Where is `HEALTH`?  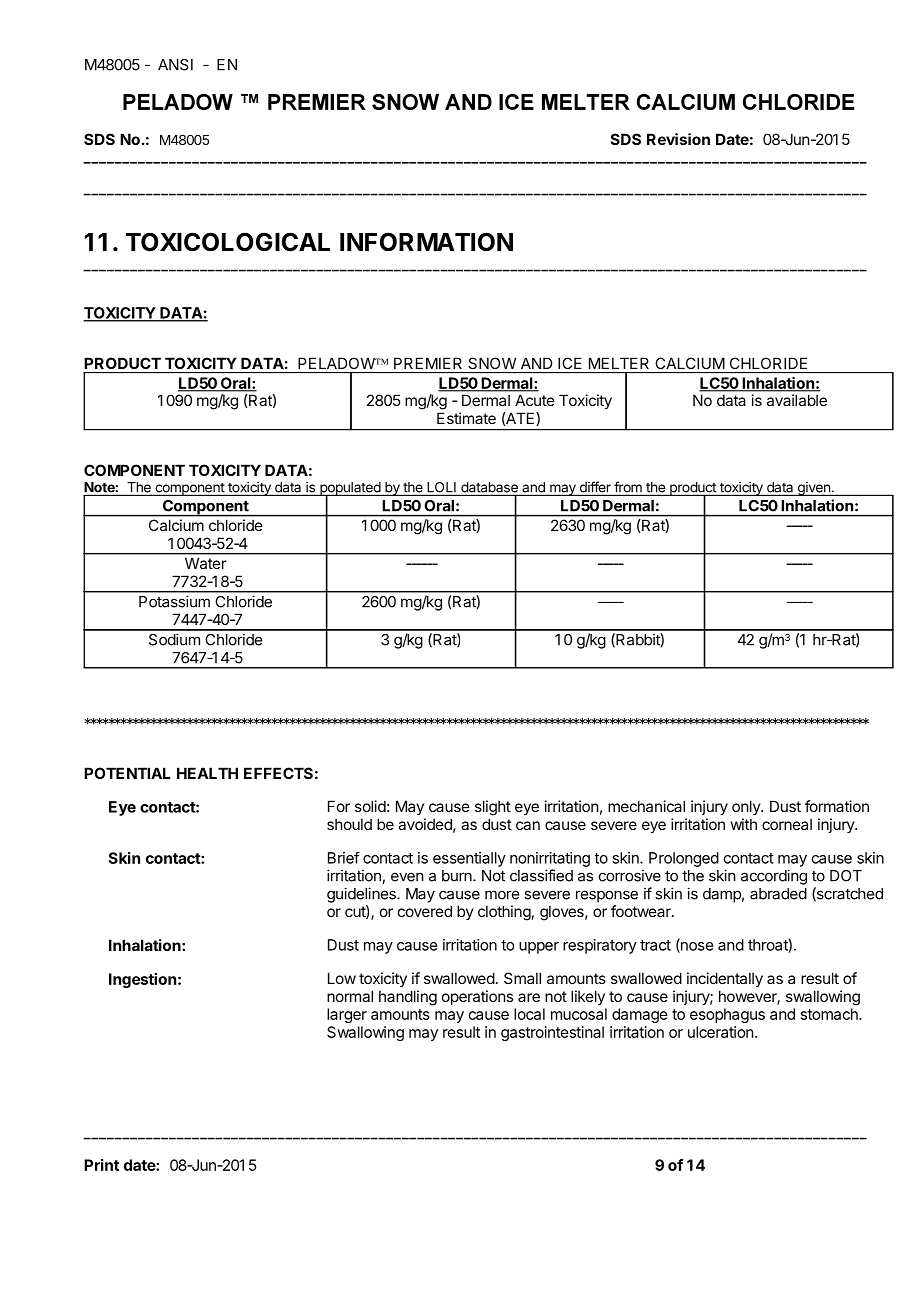
HEALTH is located at coordinates (207, 773).
